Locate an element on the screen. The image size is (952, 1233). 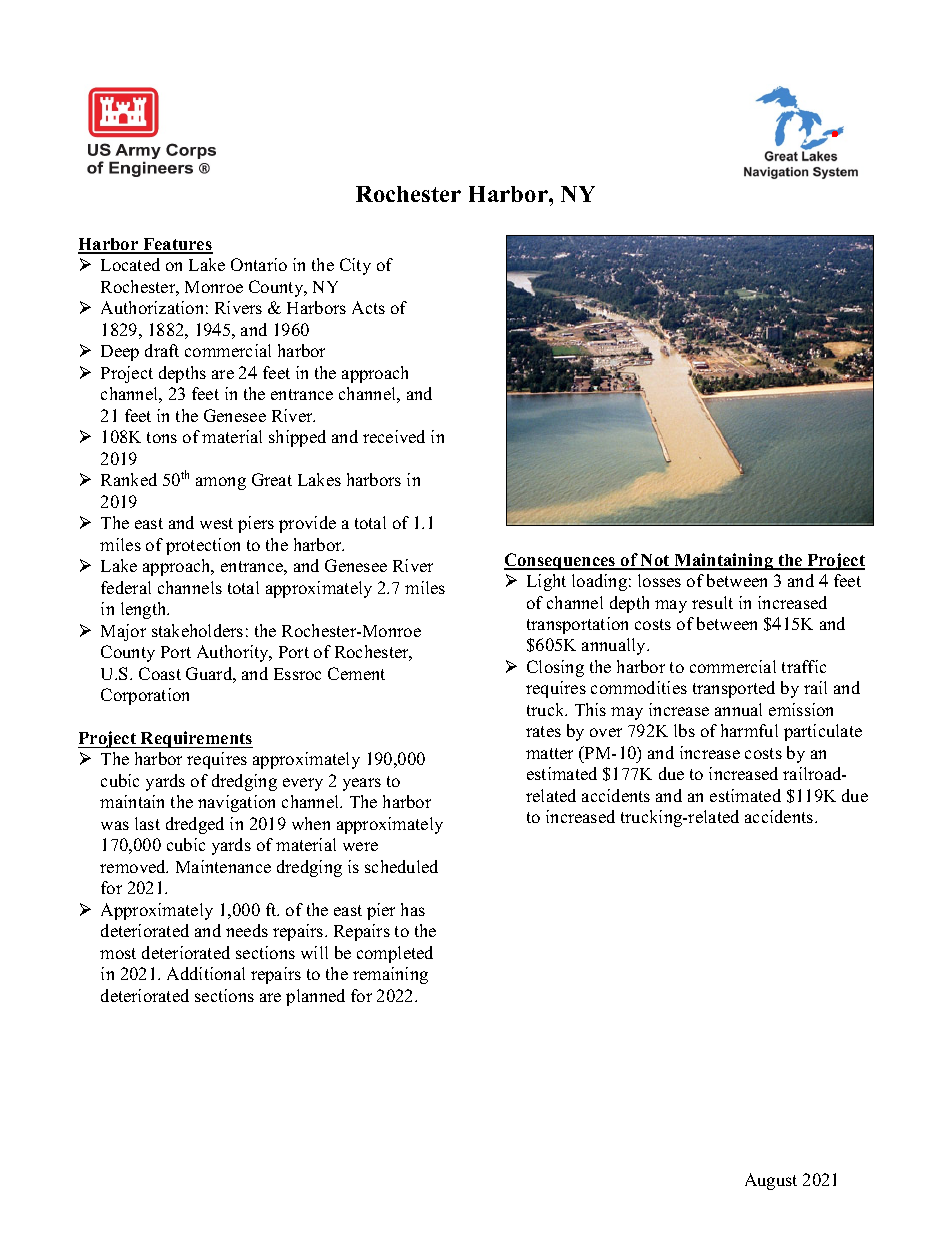
Acts is located at coordinates (368, 307).
